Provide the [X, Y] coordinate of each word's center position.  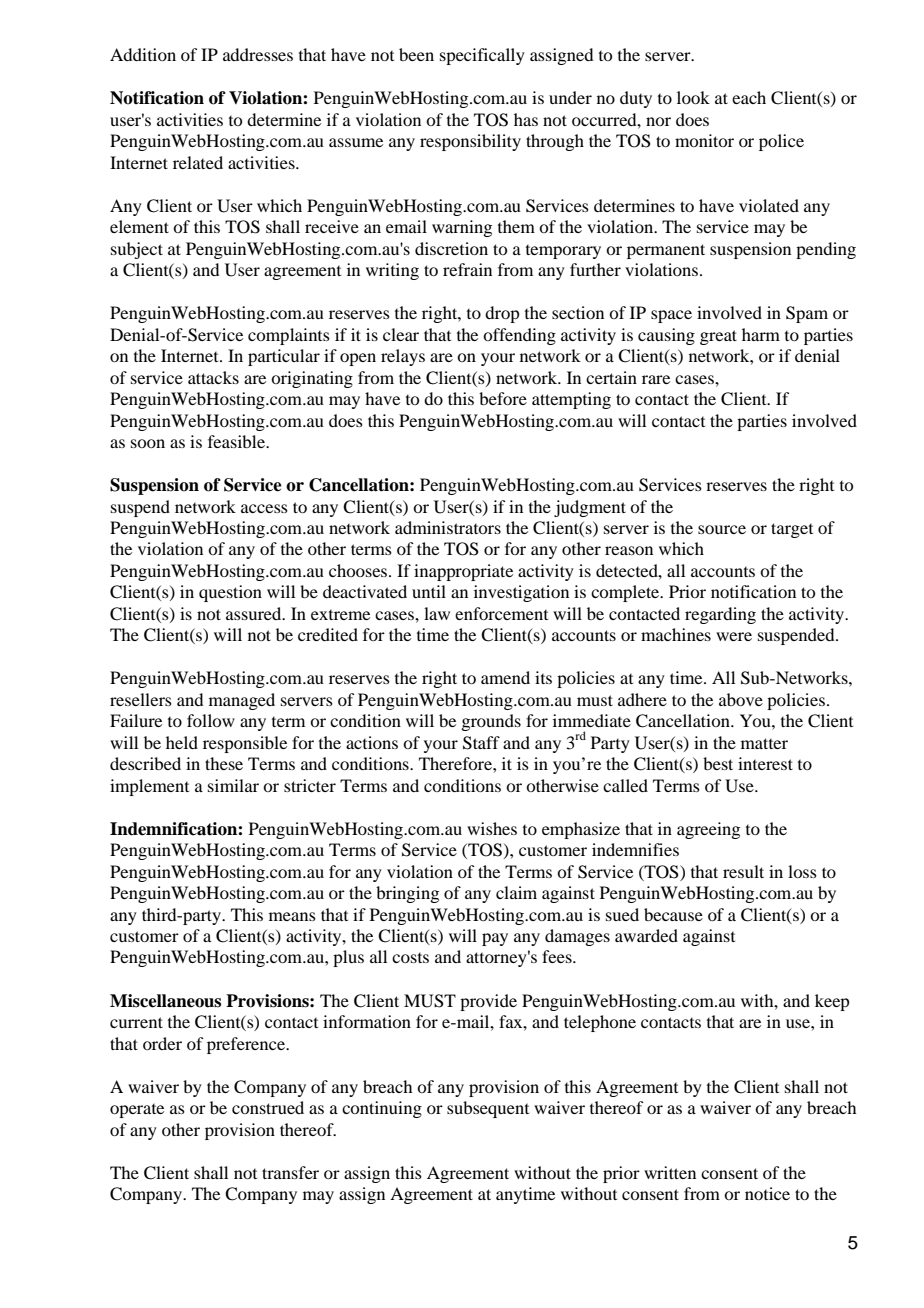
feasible [237, 441]
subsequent [488, 1109]
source [722, 529]
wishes [492, 828]
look [693, 97]
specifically [482, 56]
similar [233, 785]
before [503, 398]
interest [765, 763]
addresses [258, 54]
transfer [290, 1172]
